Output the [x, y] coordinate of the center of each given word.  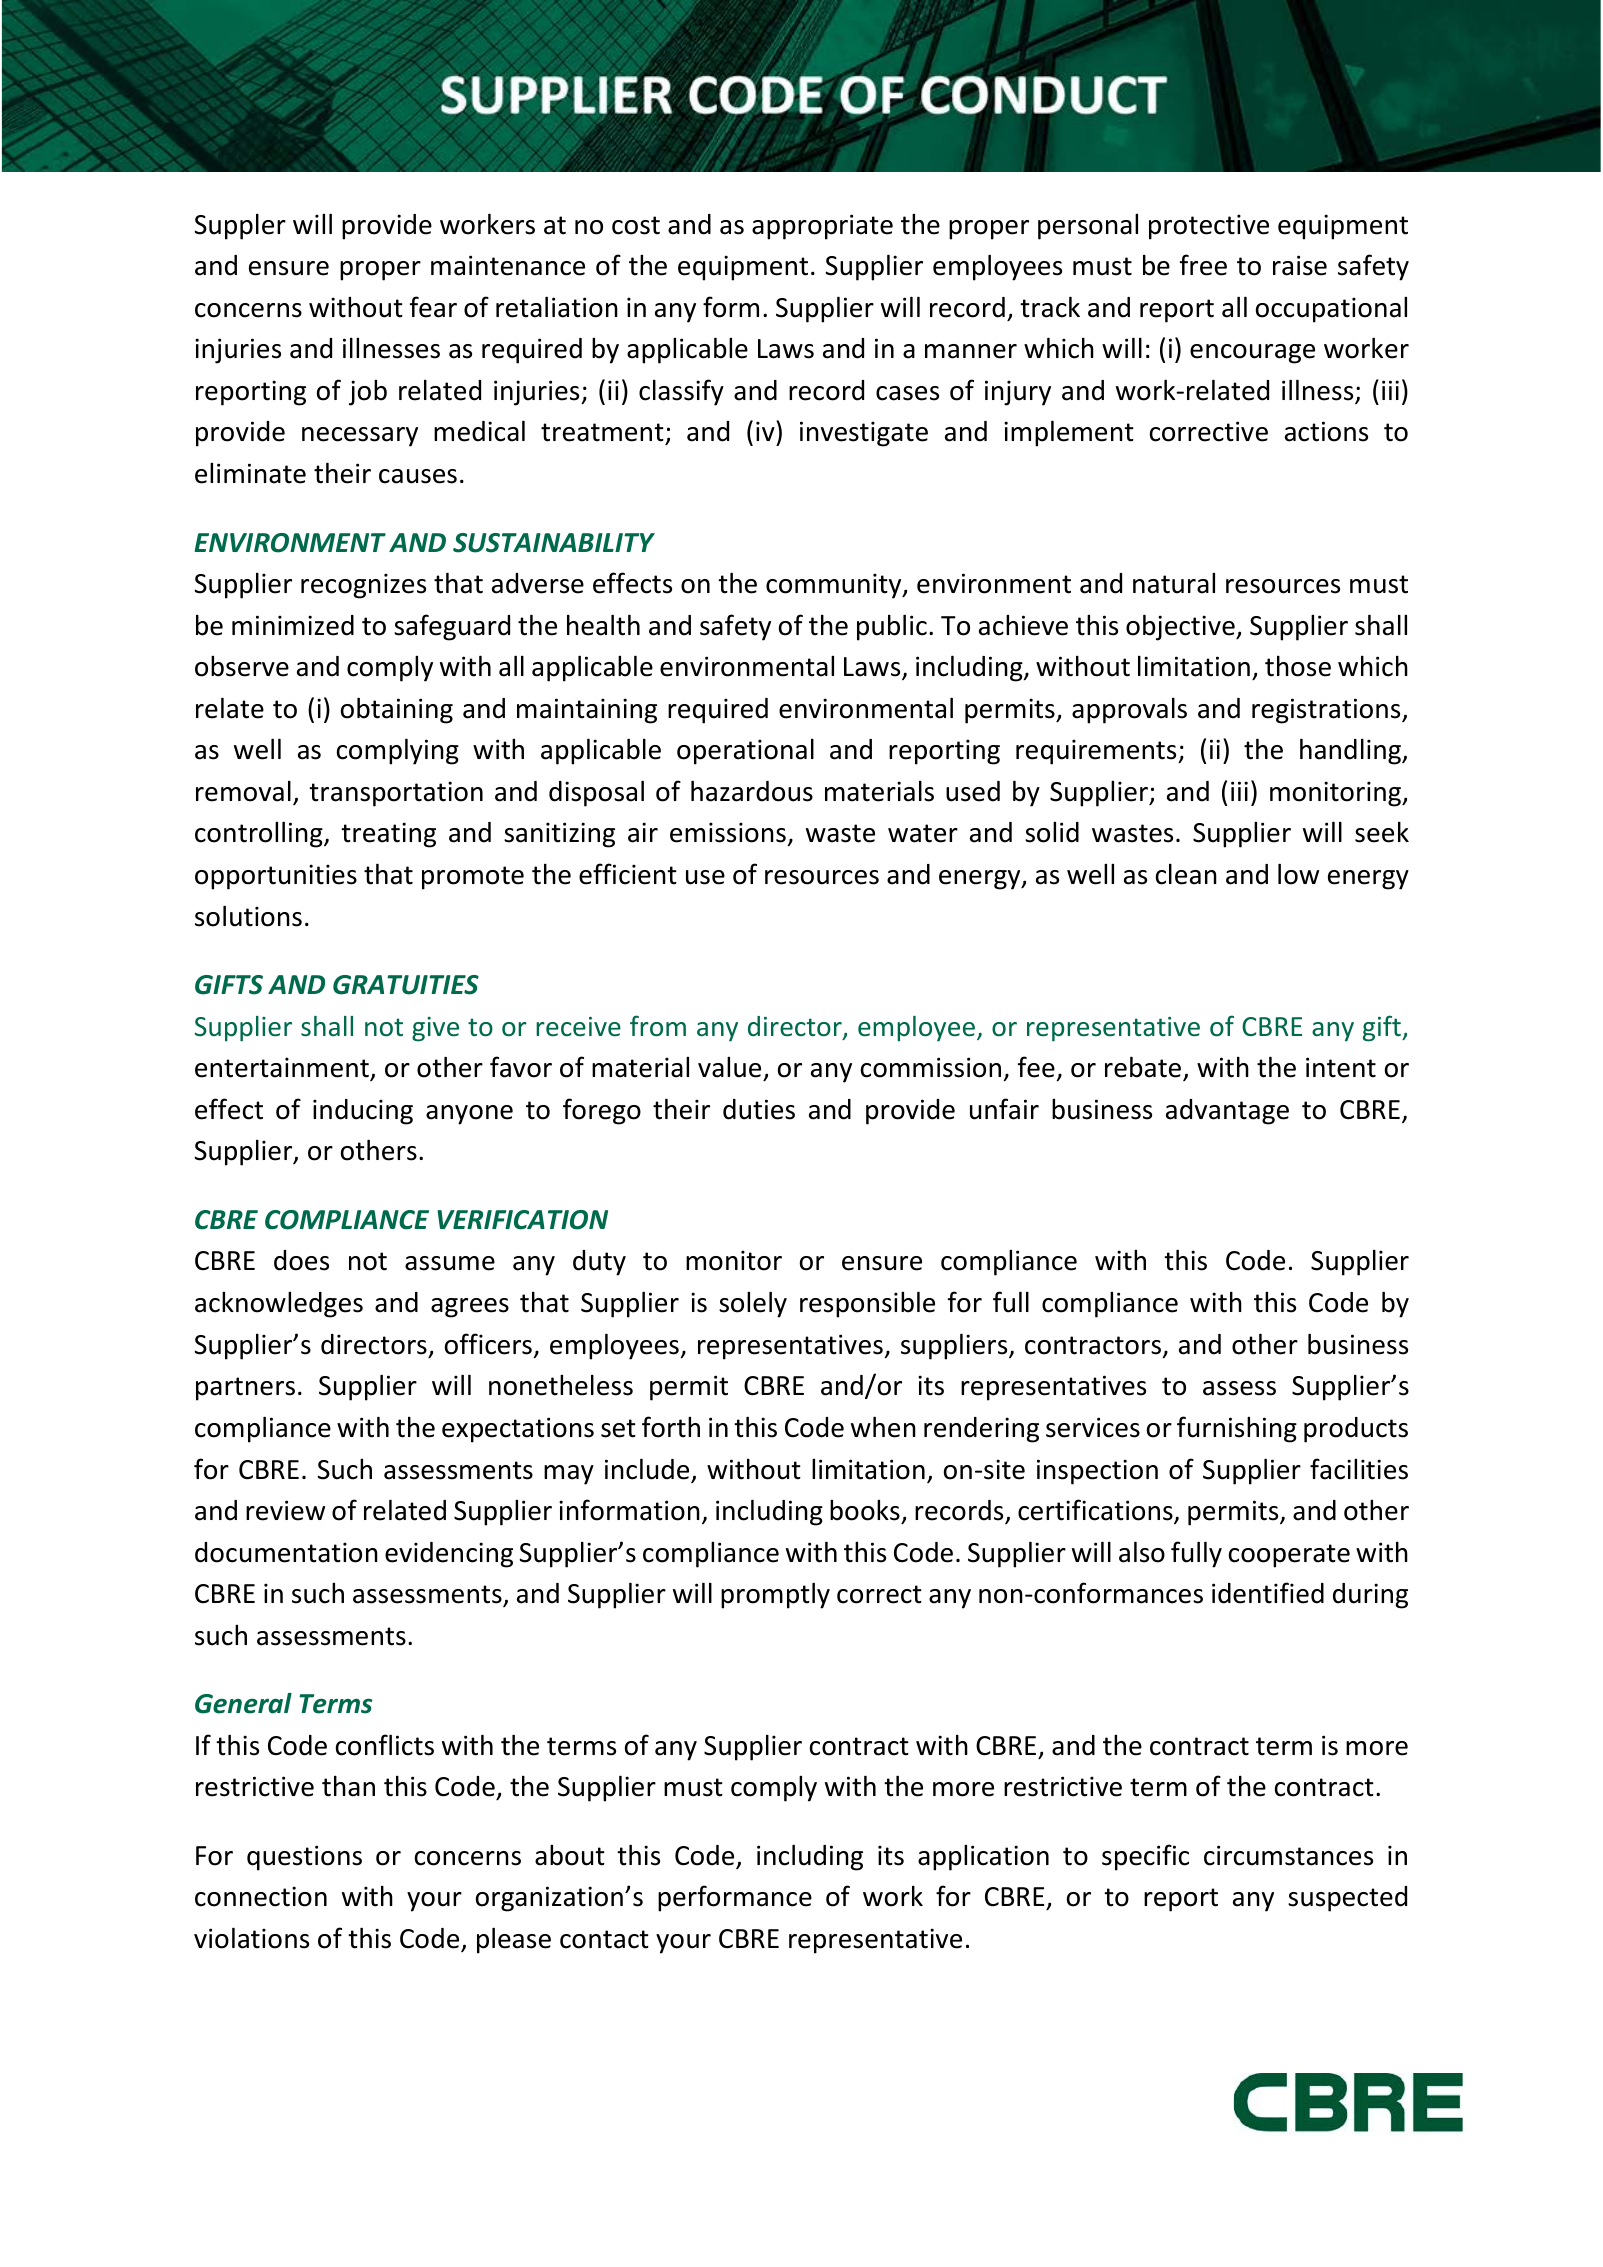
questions [304, 1858]
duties [759, 1109]
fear [433, 307]
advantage [1227, 1112]
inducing [363, 1112]
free [1203, 265]
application [983, 1858]
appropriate [822, 227]
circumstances [1288, 1855]
